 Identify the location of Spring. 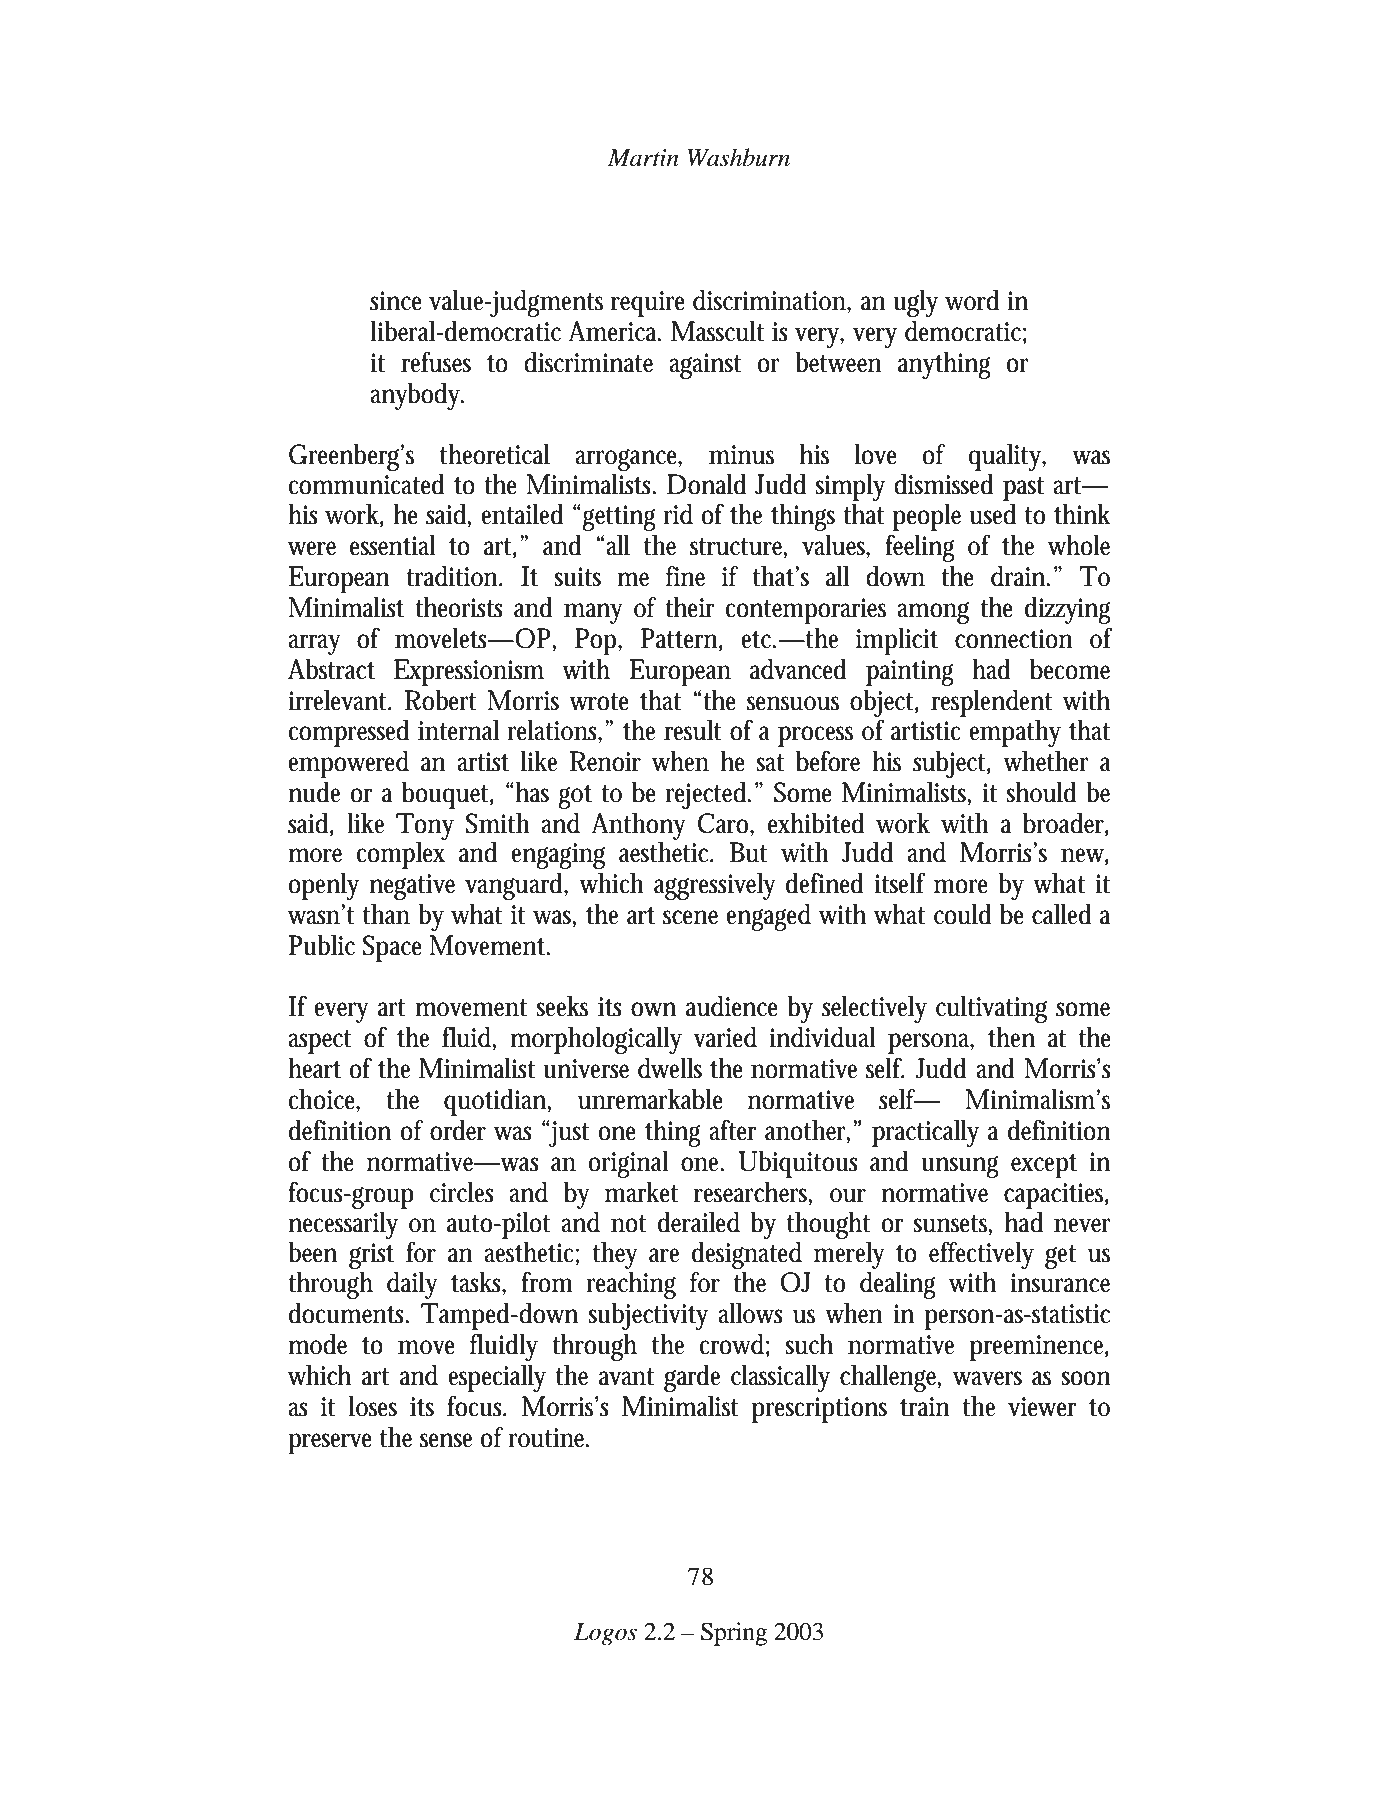
(734, 1634).
